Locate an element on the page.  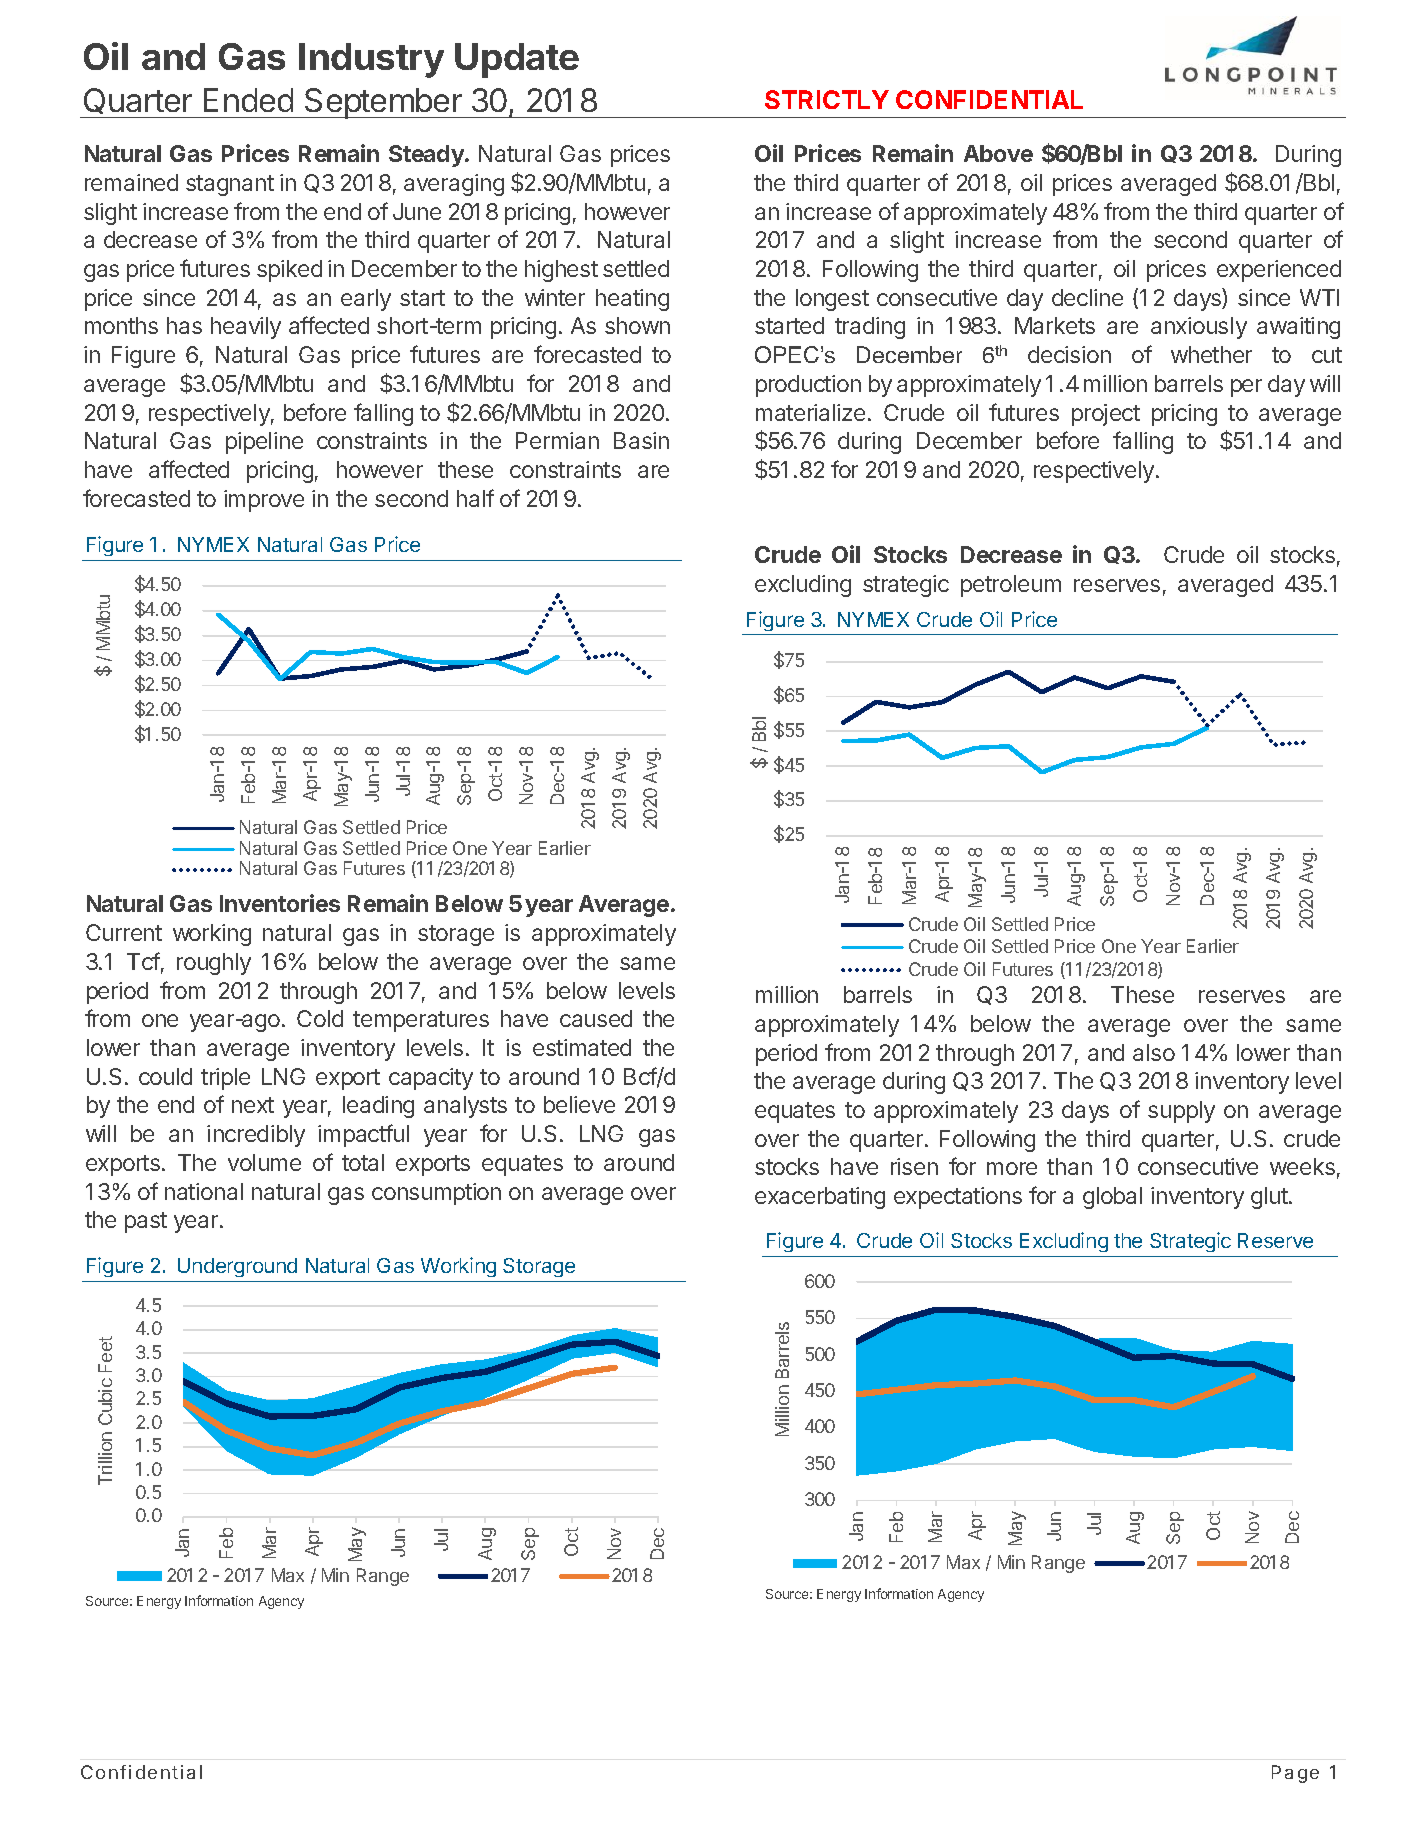
STRICTLY is located at coordinates (827, 99).
